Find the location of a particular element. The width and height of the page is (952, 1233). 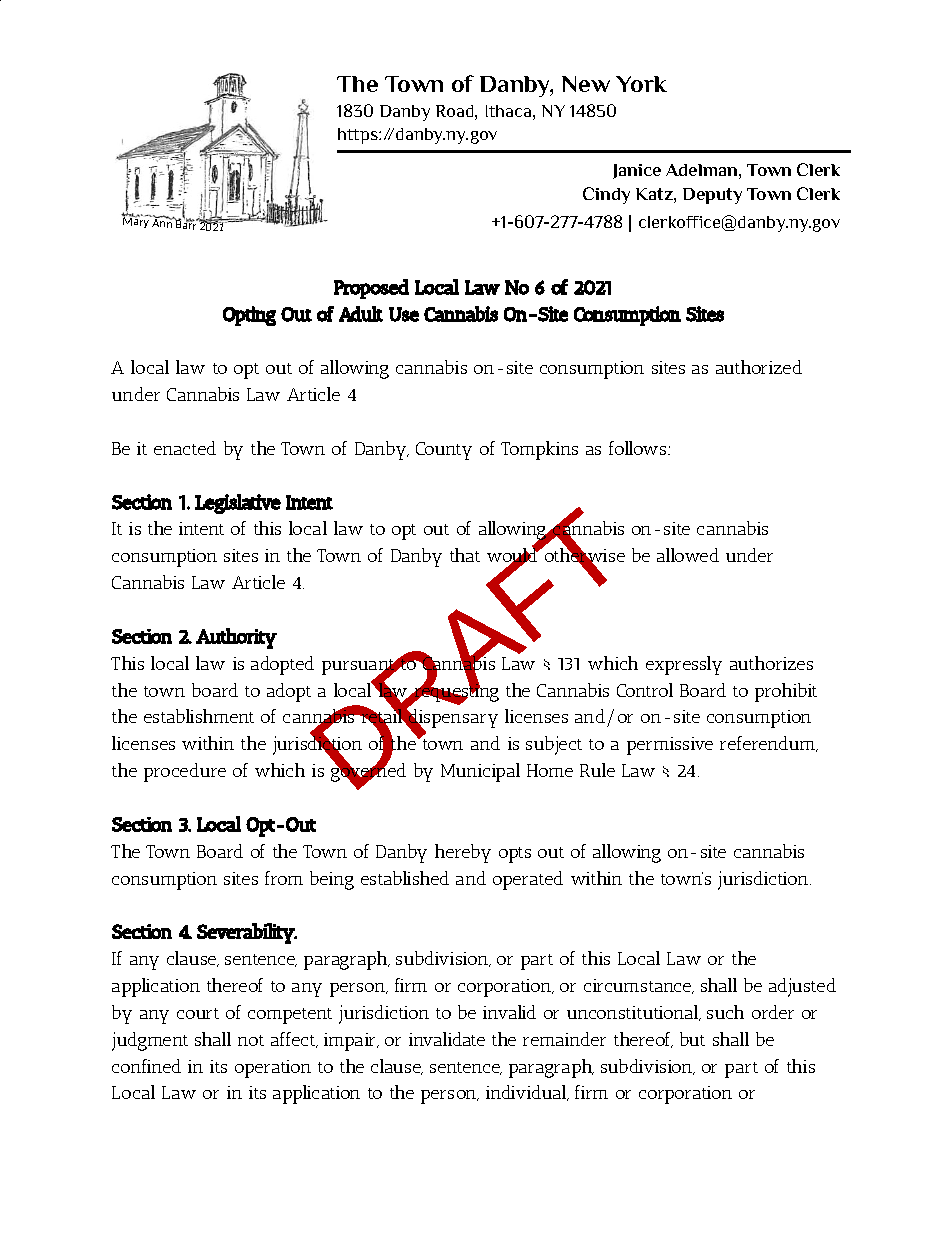

Opting is located at coordinates (249, 316).
